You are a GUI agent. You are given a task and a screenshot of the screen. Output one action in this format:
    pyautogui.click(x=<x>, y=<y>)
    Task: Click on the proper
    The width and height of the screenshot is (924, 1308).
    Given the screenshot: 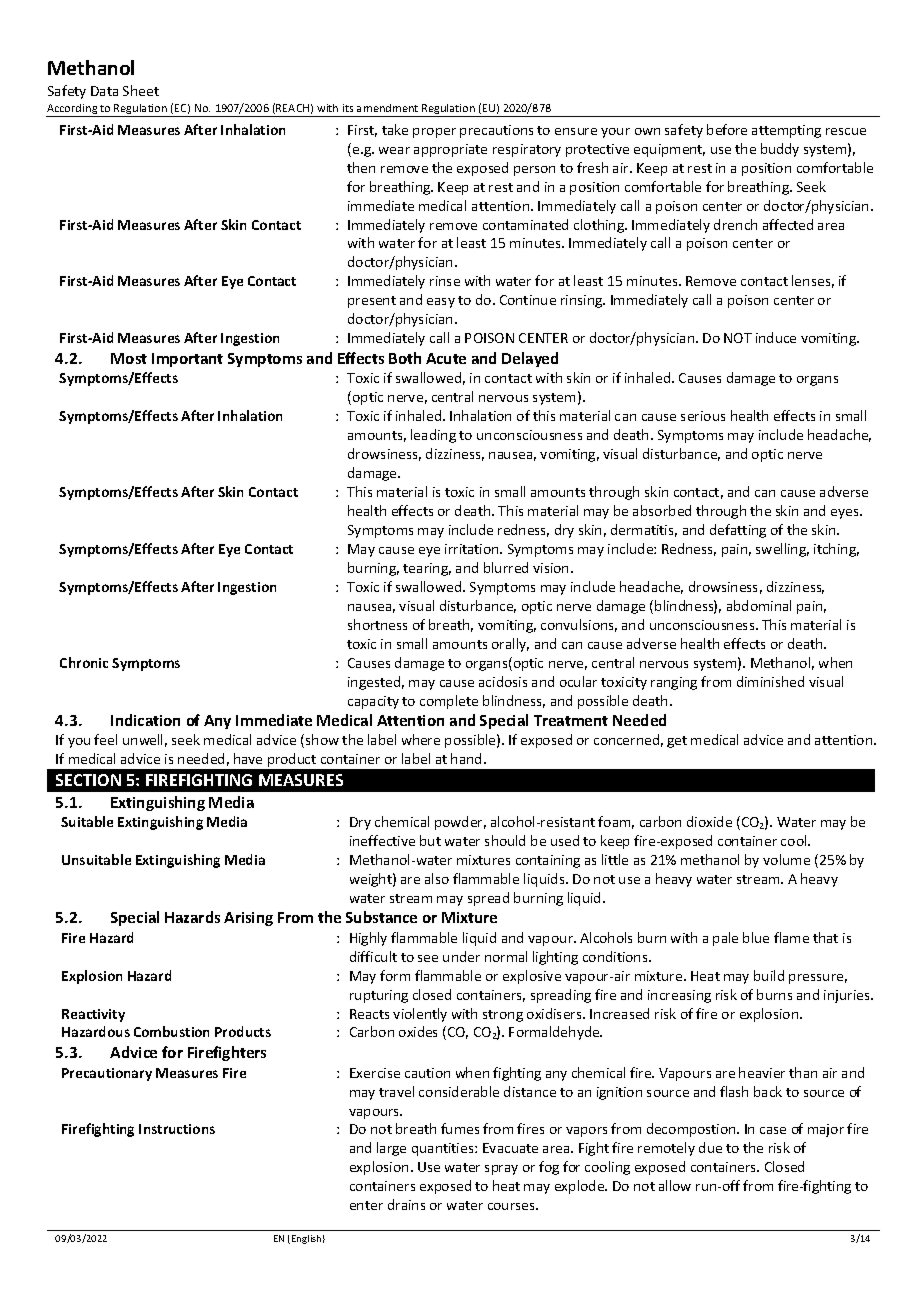 What is the action you would take?
    pyautogui.click(x=434, y=133)
